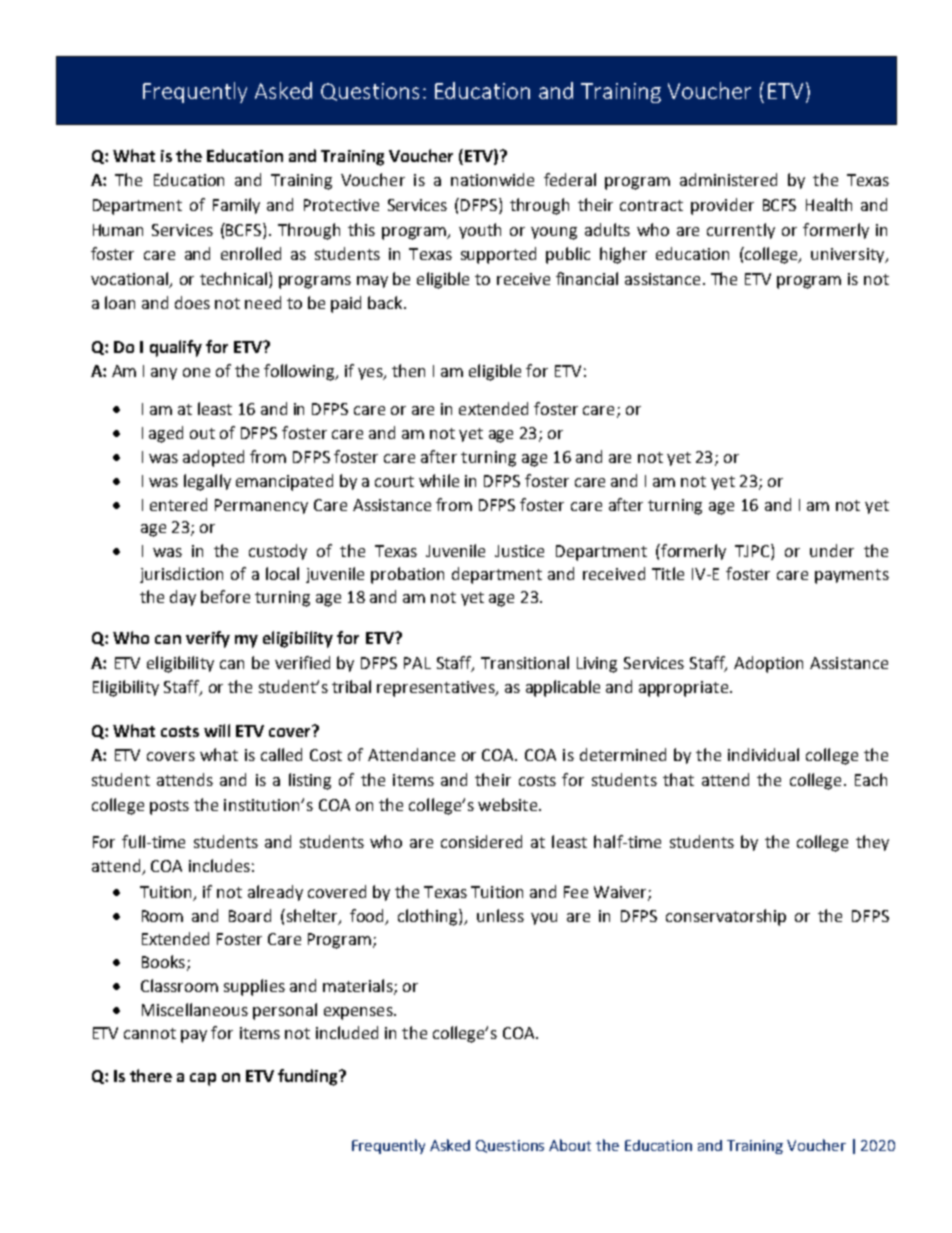  I want to click on Health, so click(829, 204).
